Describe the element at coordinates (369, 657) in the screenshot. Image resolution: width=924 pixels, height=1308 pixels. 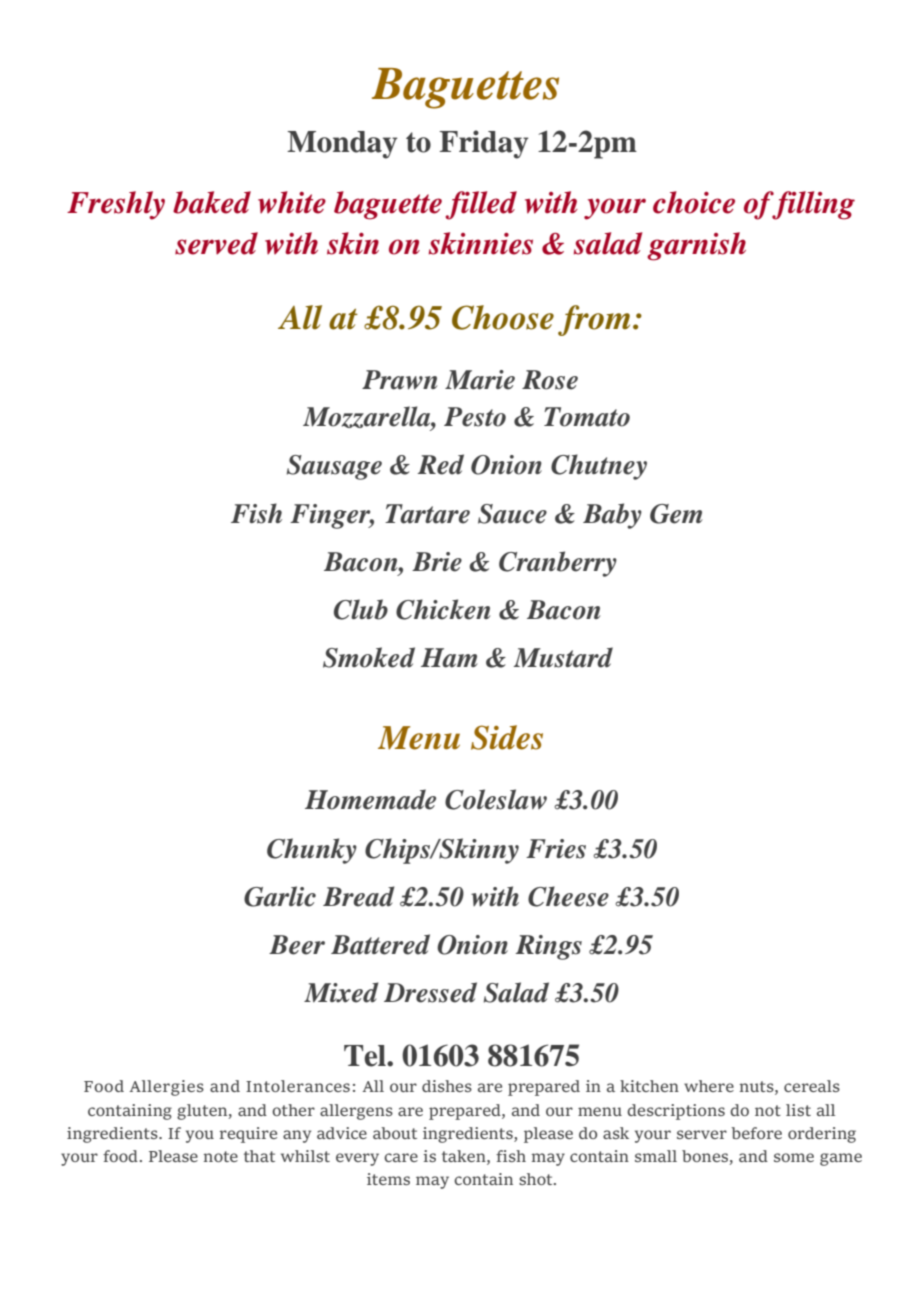
I see `Smoked` at that location.
